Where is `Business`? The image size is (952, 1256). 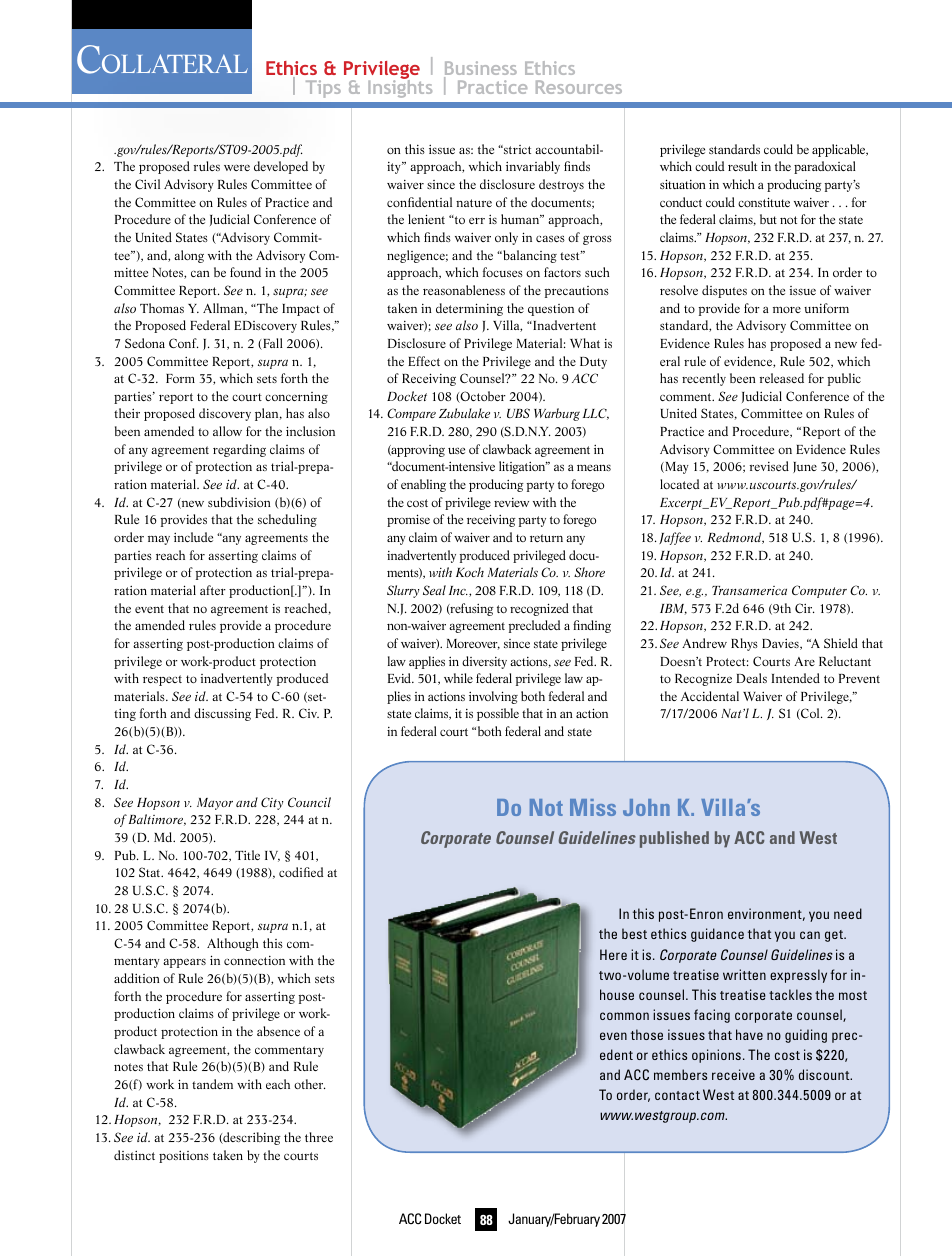 Business is located at coordinates (480, 69).
